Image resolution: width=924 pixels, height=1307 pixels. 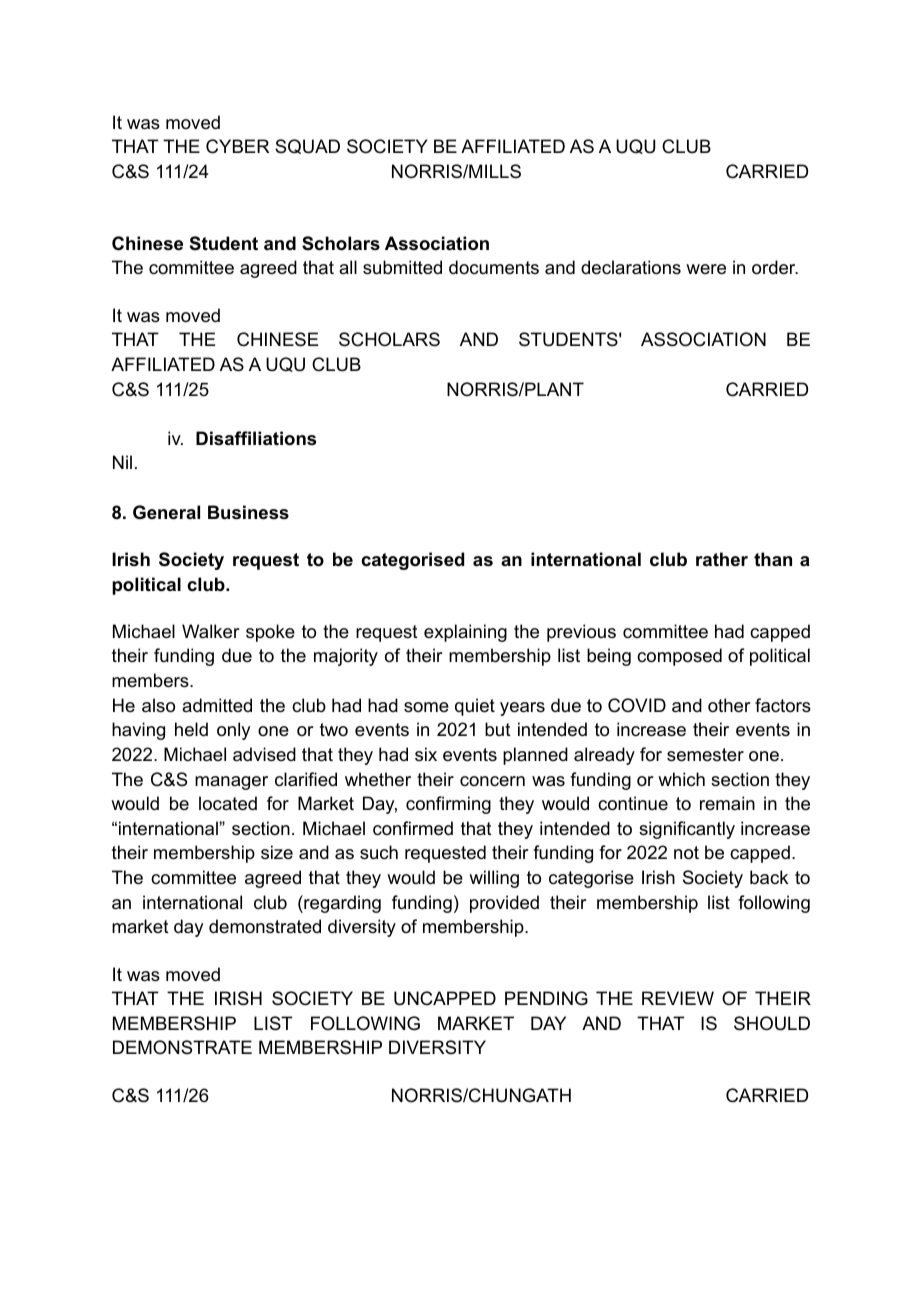 What do you see at coordinates (465, 633) in the screenshot?
I see `explaining` at bounding box center [465, 633].
